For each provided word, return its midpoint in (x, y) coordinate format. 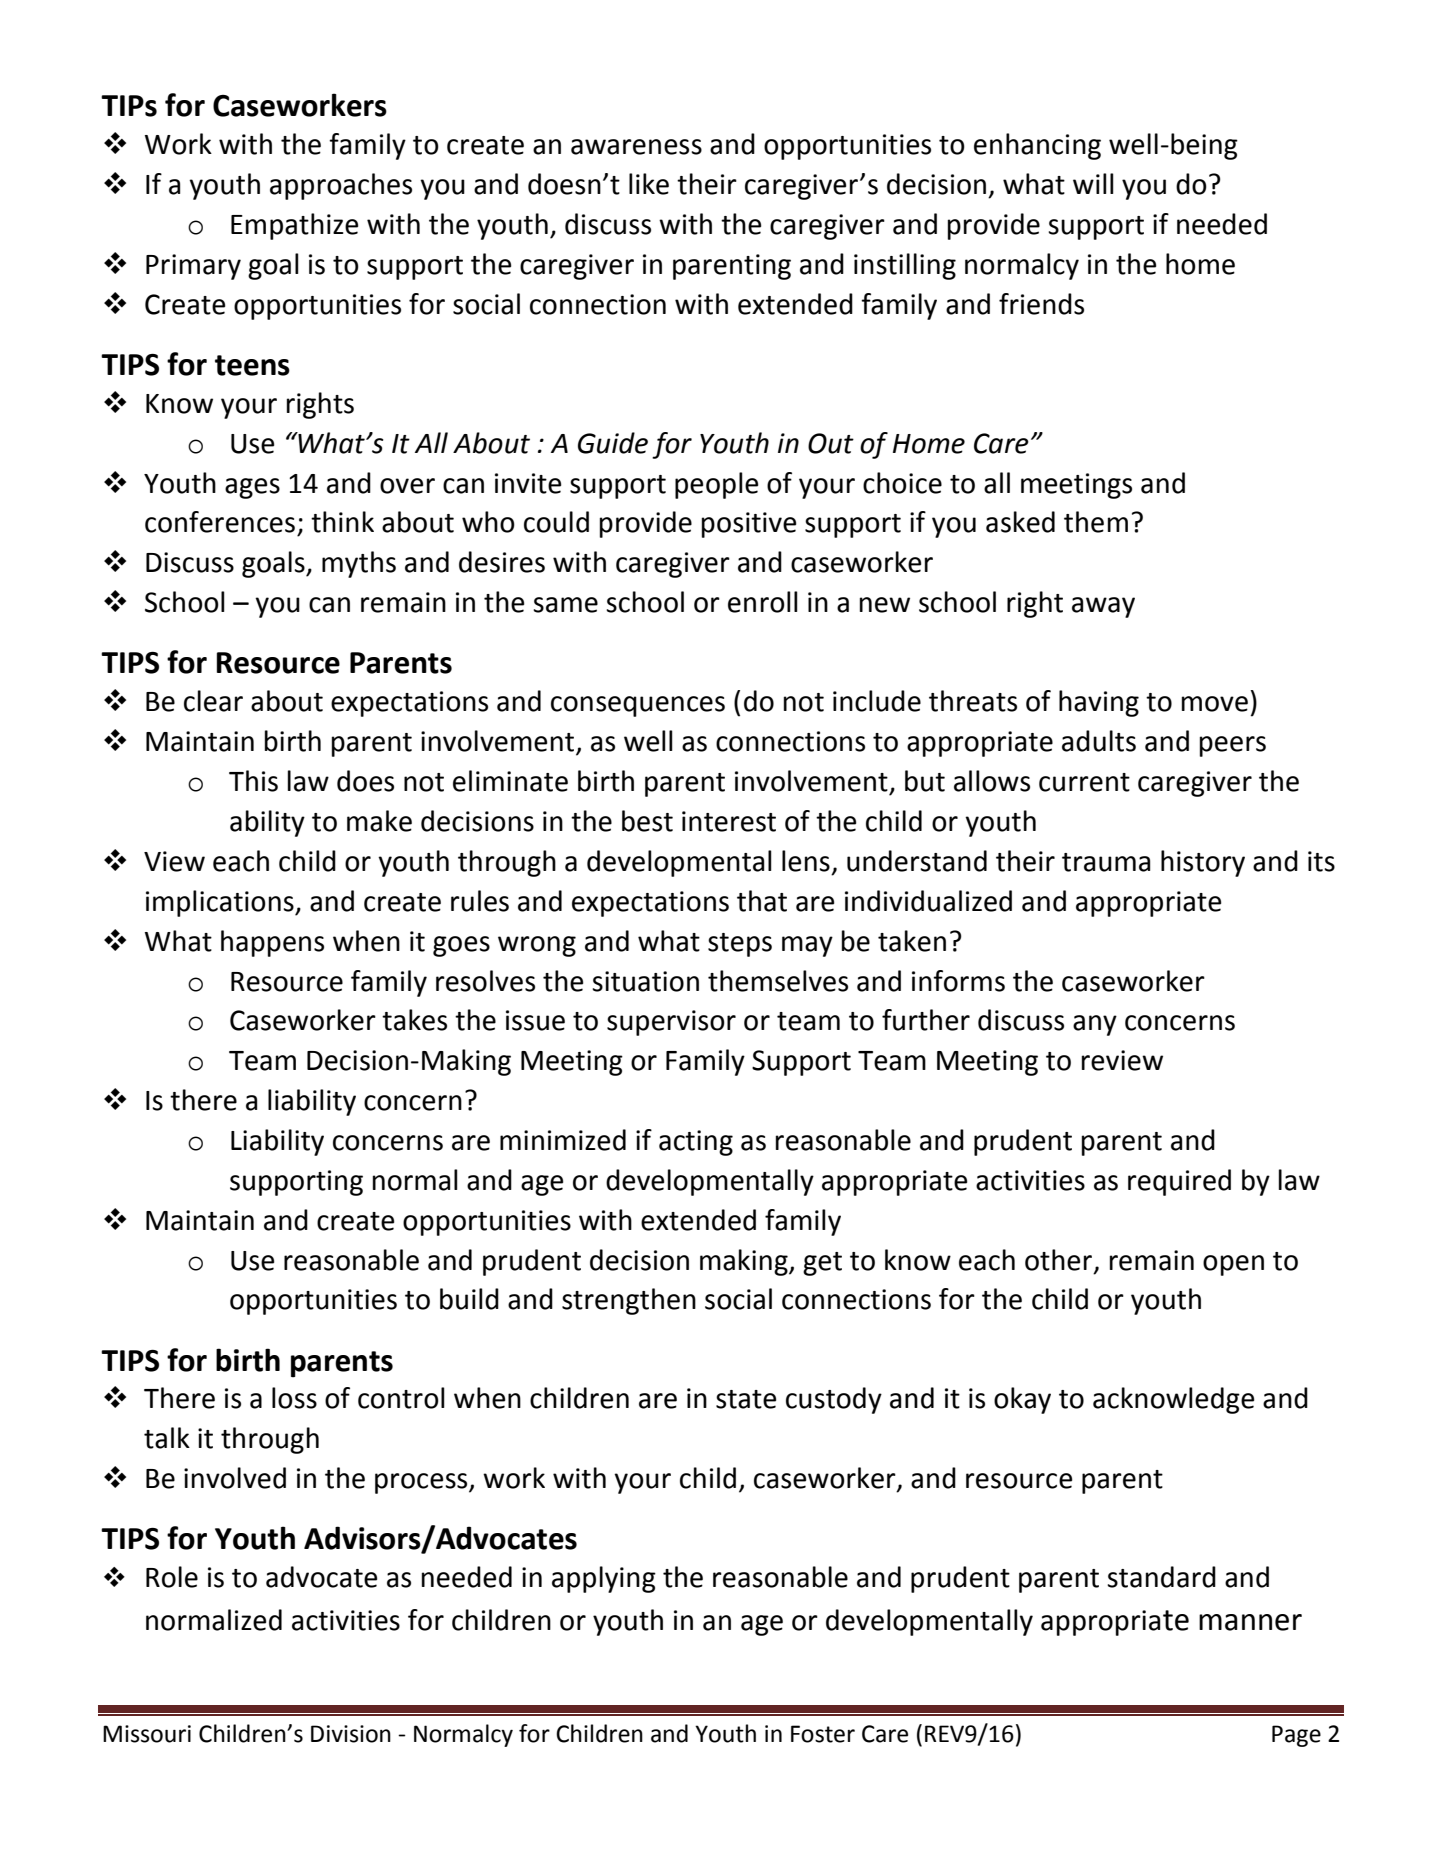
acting (696, 1143)
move (1215, 704)
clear (213, 701)
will (1093, 183)
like (649, 184)
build (469, 1299)
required (1179, 1182)
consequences (638, 706)
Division (351, 1734)
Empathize (294, 226)
